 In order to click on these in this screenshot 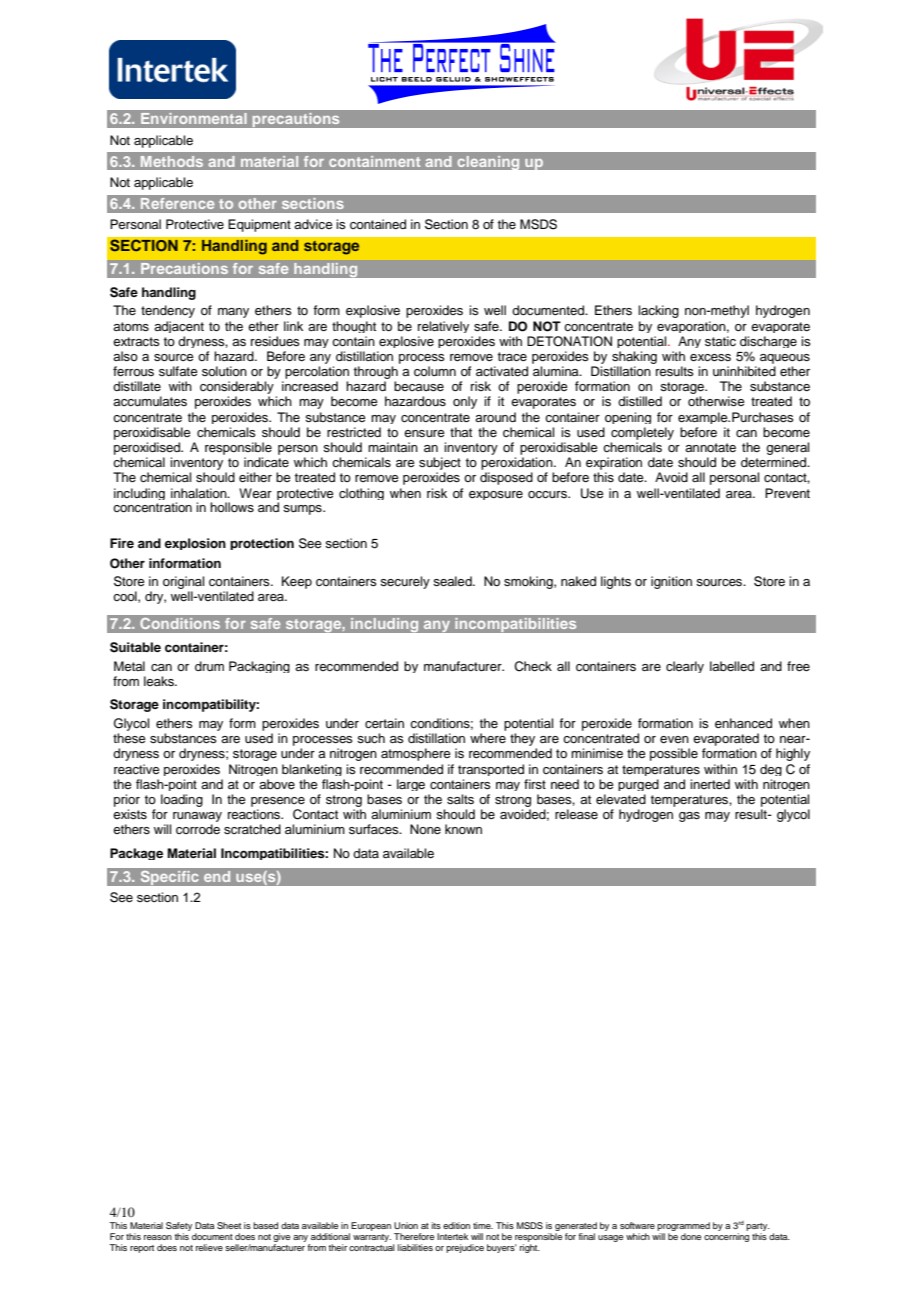, I will do `click(129, 738)`.
